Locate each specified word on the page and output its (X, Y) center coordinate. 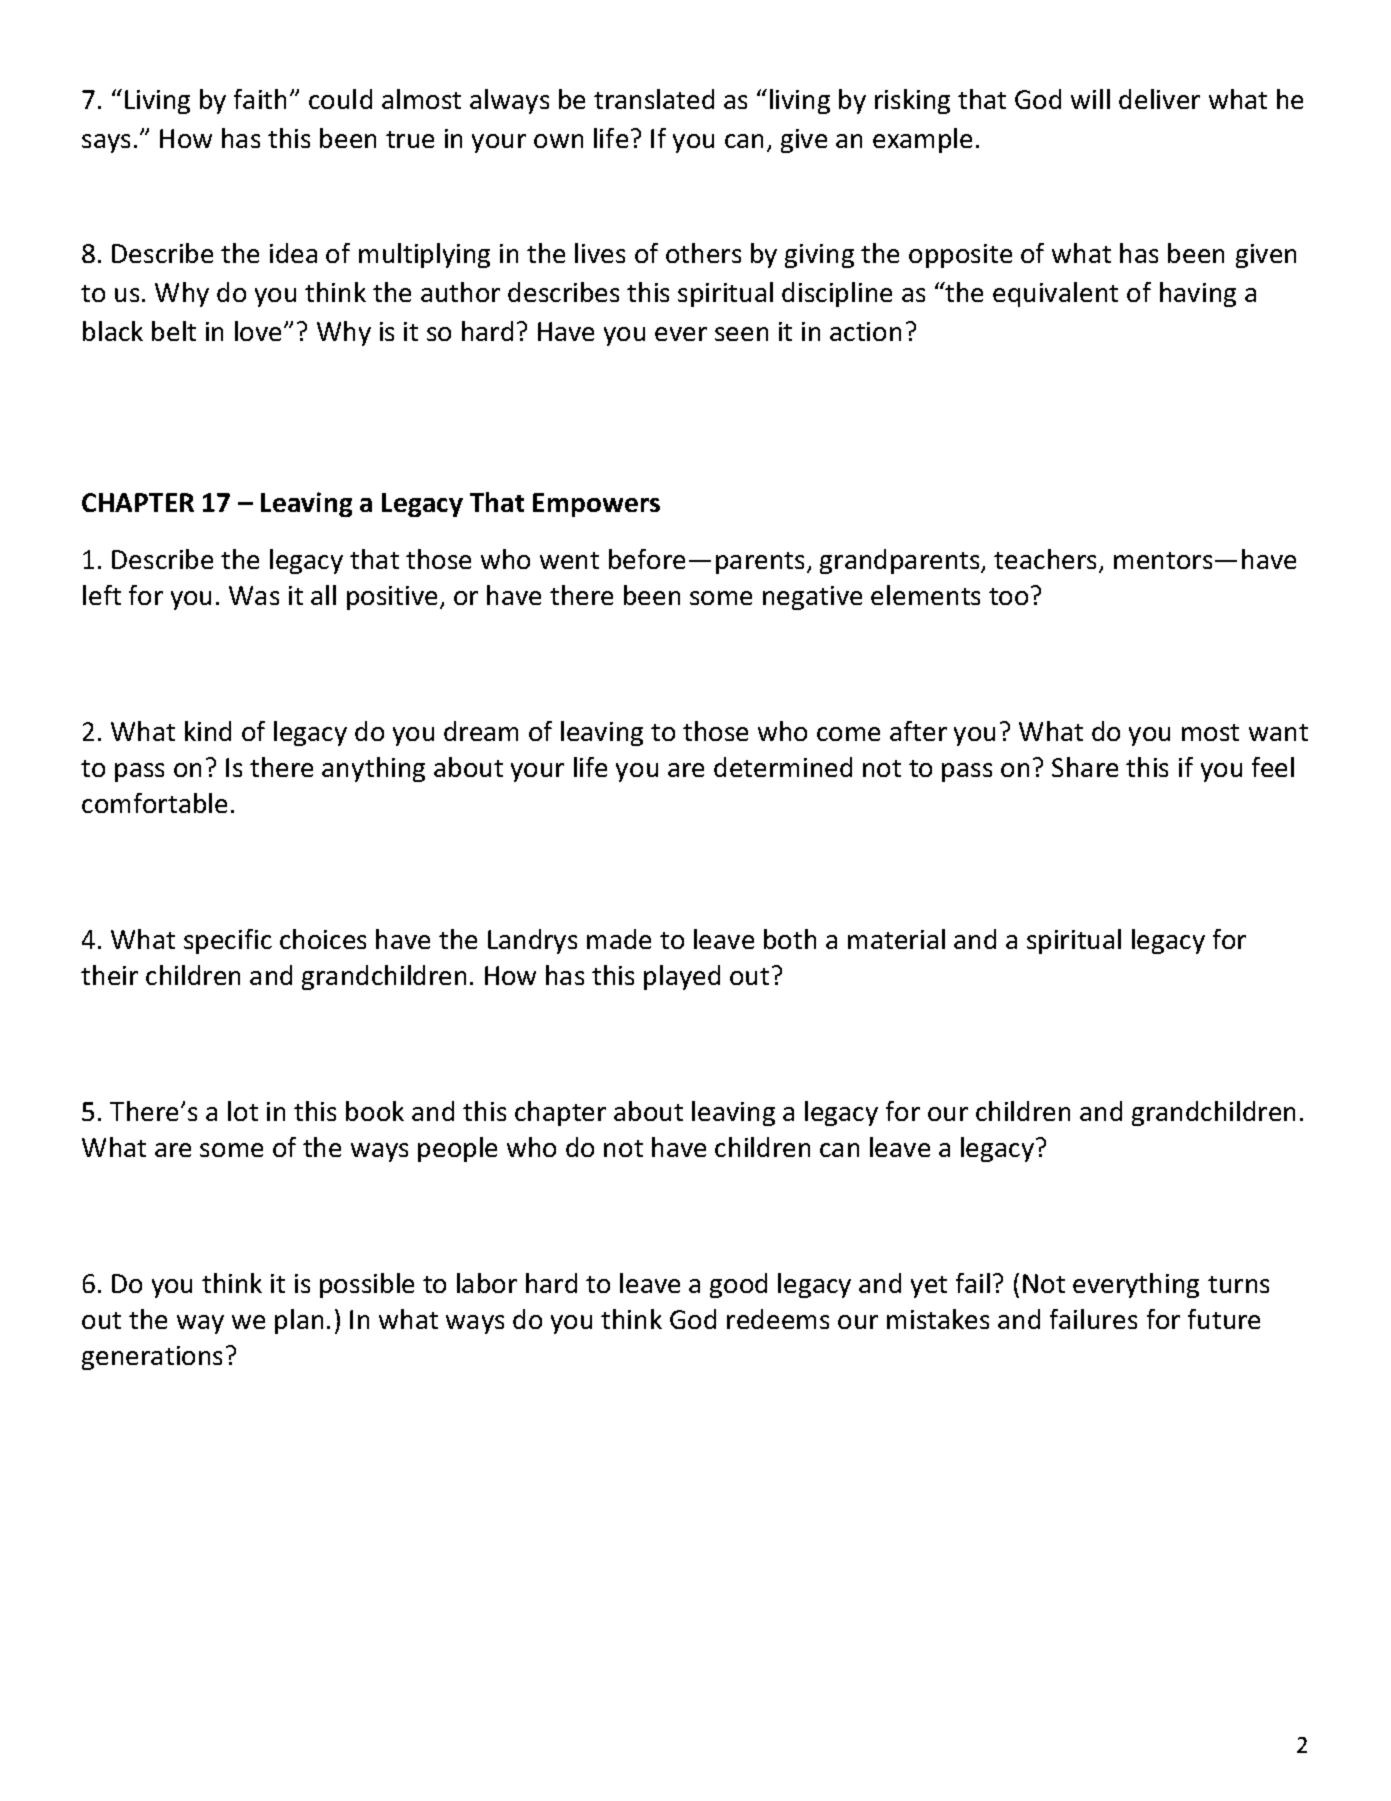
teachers (1047, 560)
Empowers (596, 505)
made (619, 939)
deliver (1159, 99)
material (896, 939)
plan (299, 1321)
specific (228, 941)
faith (260, 99)
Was (254, 595)
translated (654, 99)
